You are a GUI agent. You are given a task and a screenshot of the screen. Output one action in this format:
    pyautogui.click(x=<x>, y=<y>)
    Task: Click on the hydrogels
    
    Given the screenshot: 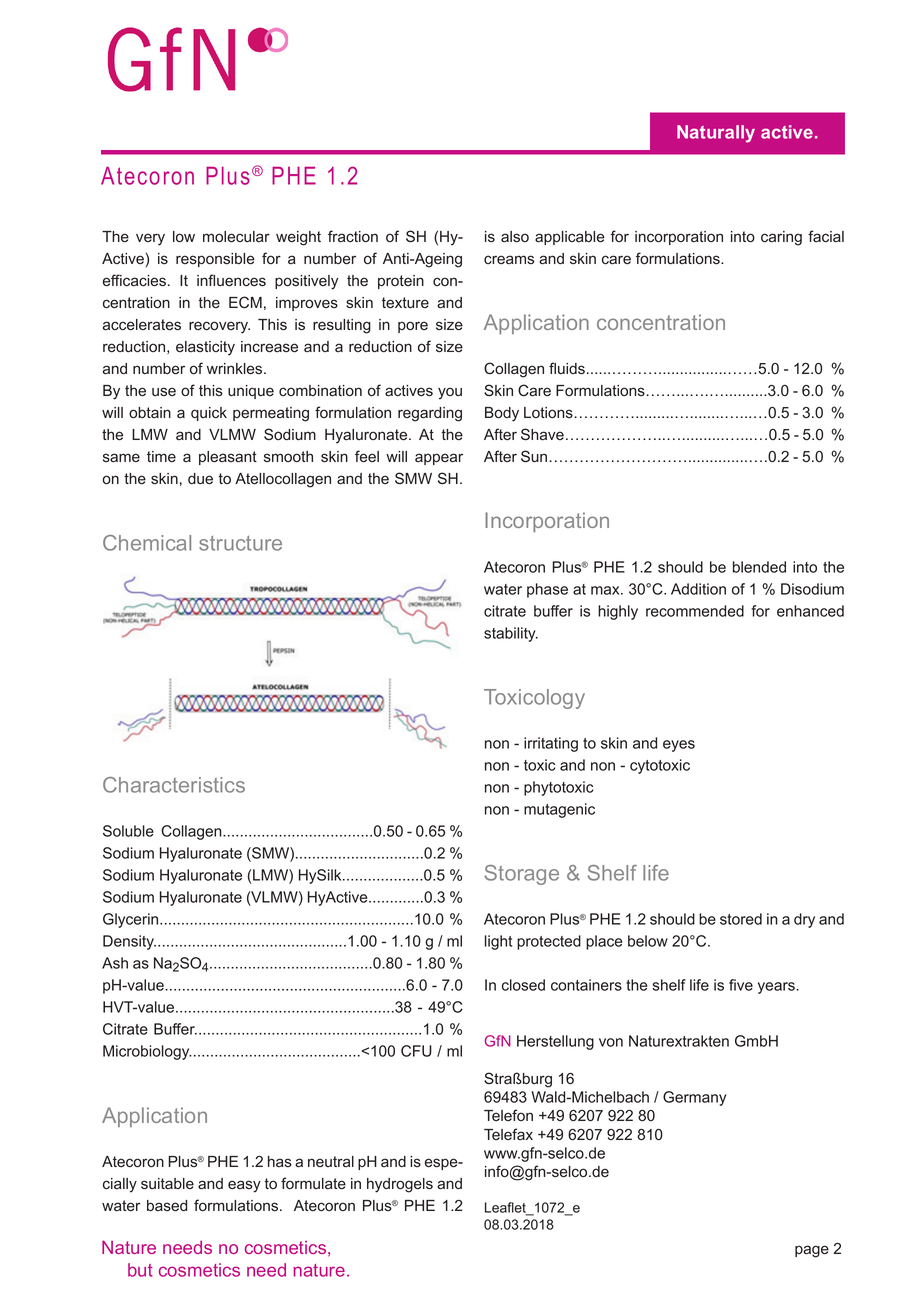 What is the action you would take?
    pyautogui.click(x=400, y=1185)
